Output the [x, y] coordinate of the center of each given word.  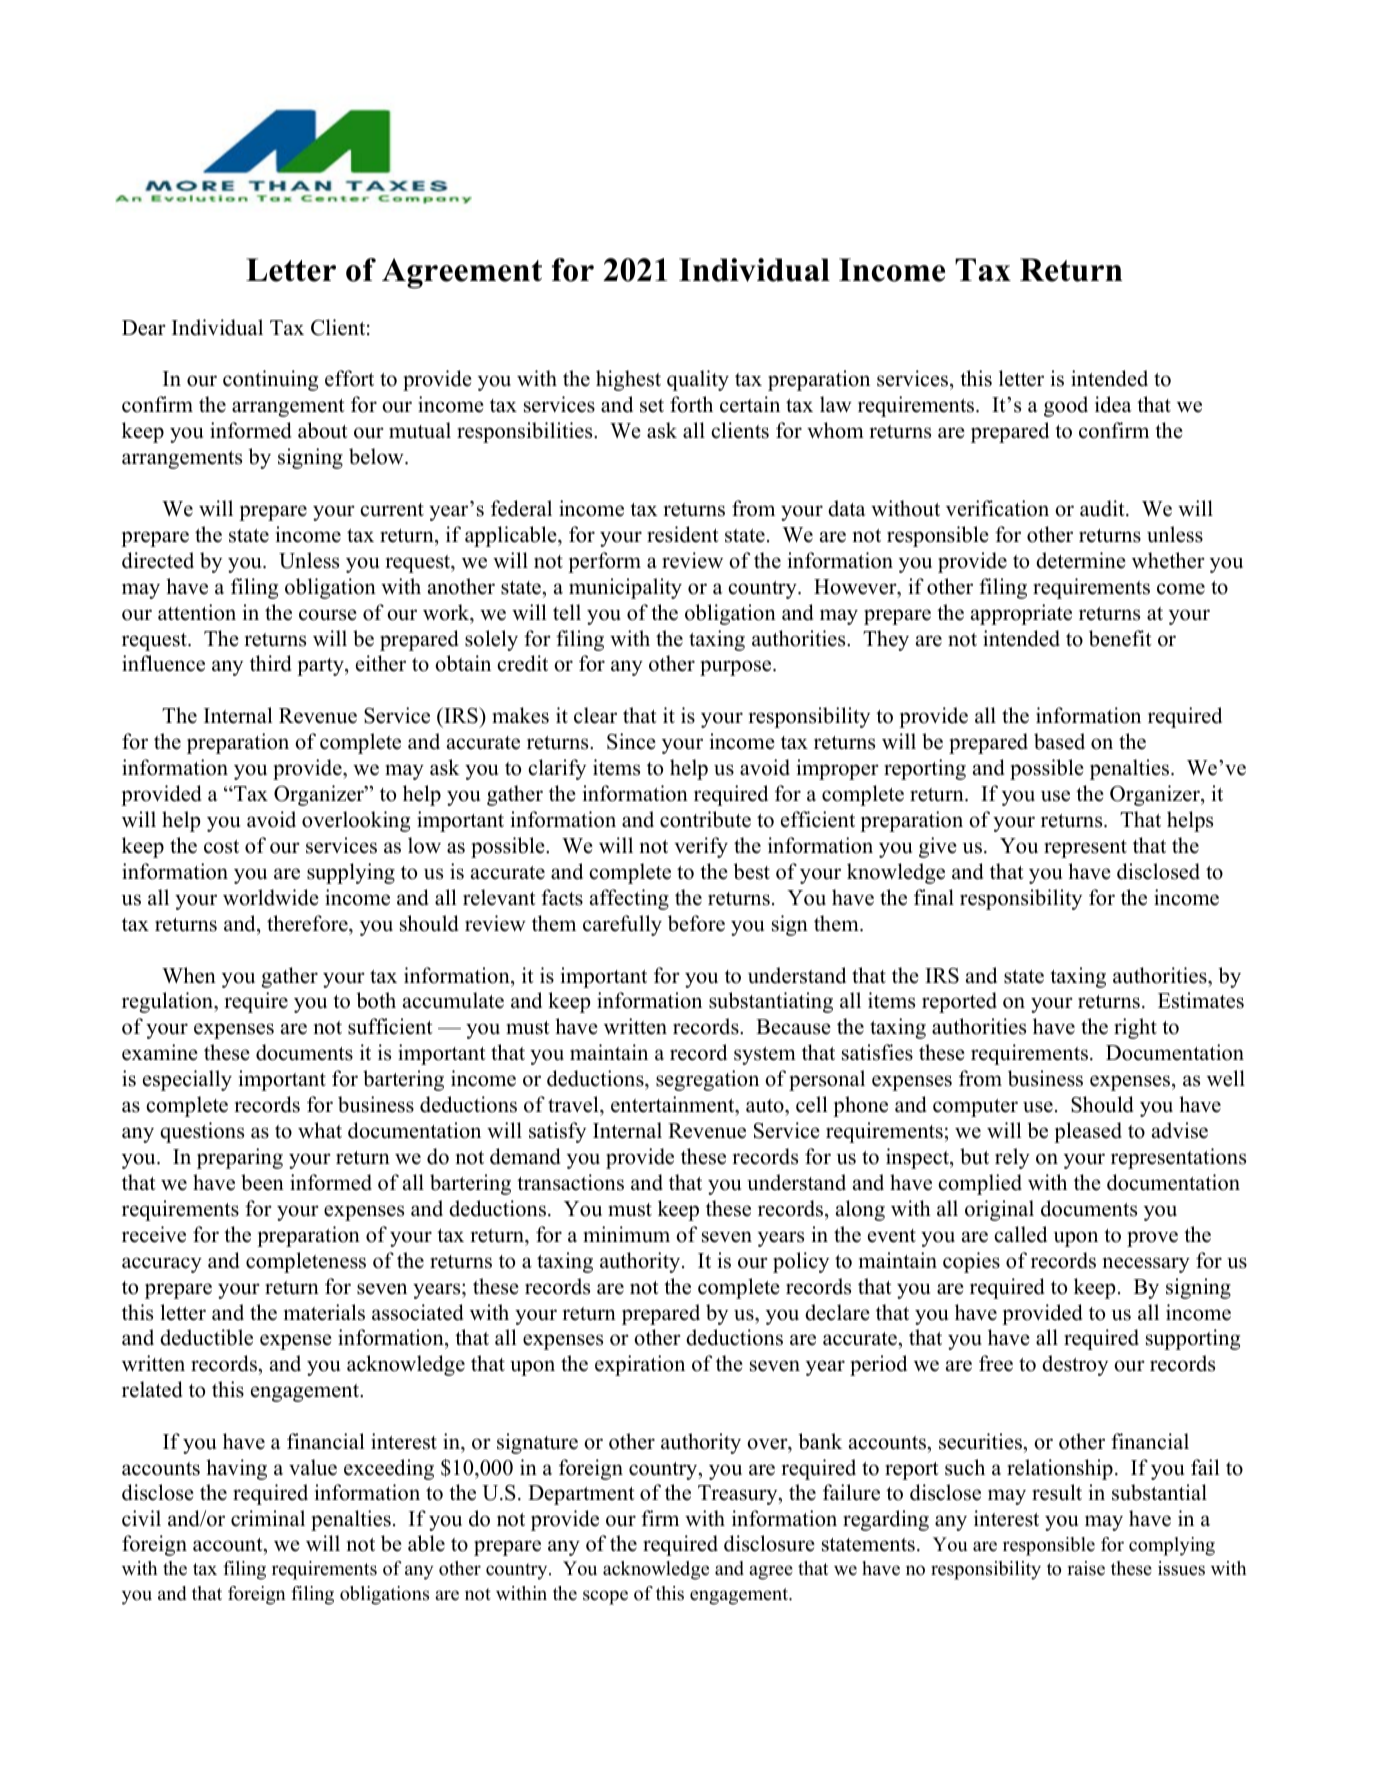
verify [701, 847]
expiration [640, 1365]
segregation [707, 1080]
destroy [1075, 1365]
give [938, 847]
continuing [270, 380]
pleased [1088, 1132]
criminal [268, 1518]
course [328, 615]
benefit [1120, 638]
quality [698, 380]
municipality [625, 588]
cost [221, 847]
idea [1113, 404]
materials [324, 1312]
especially [187, 1080]
